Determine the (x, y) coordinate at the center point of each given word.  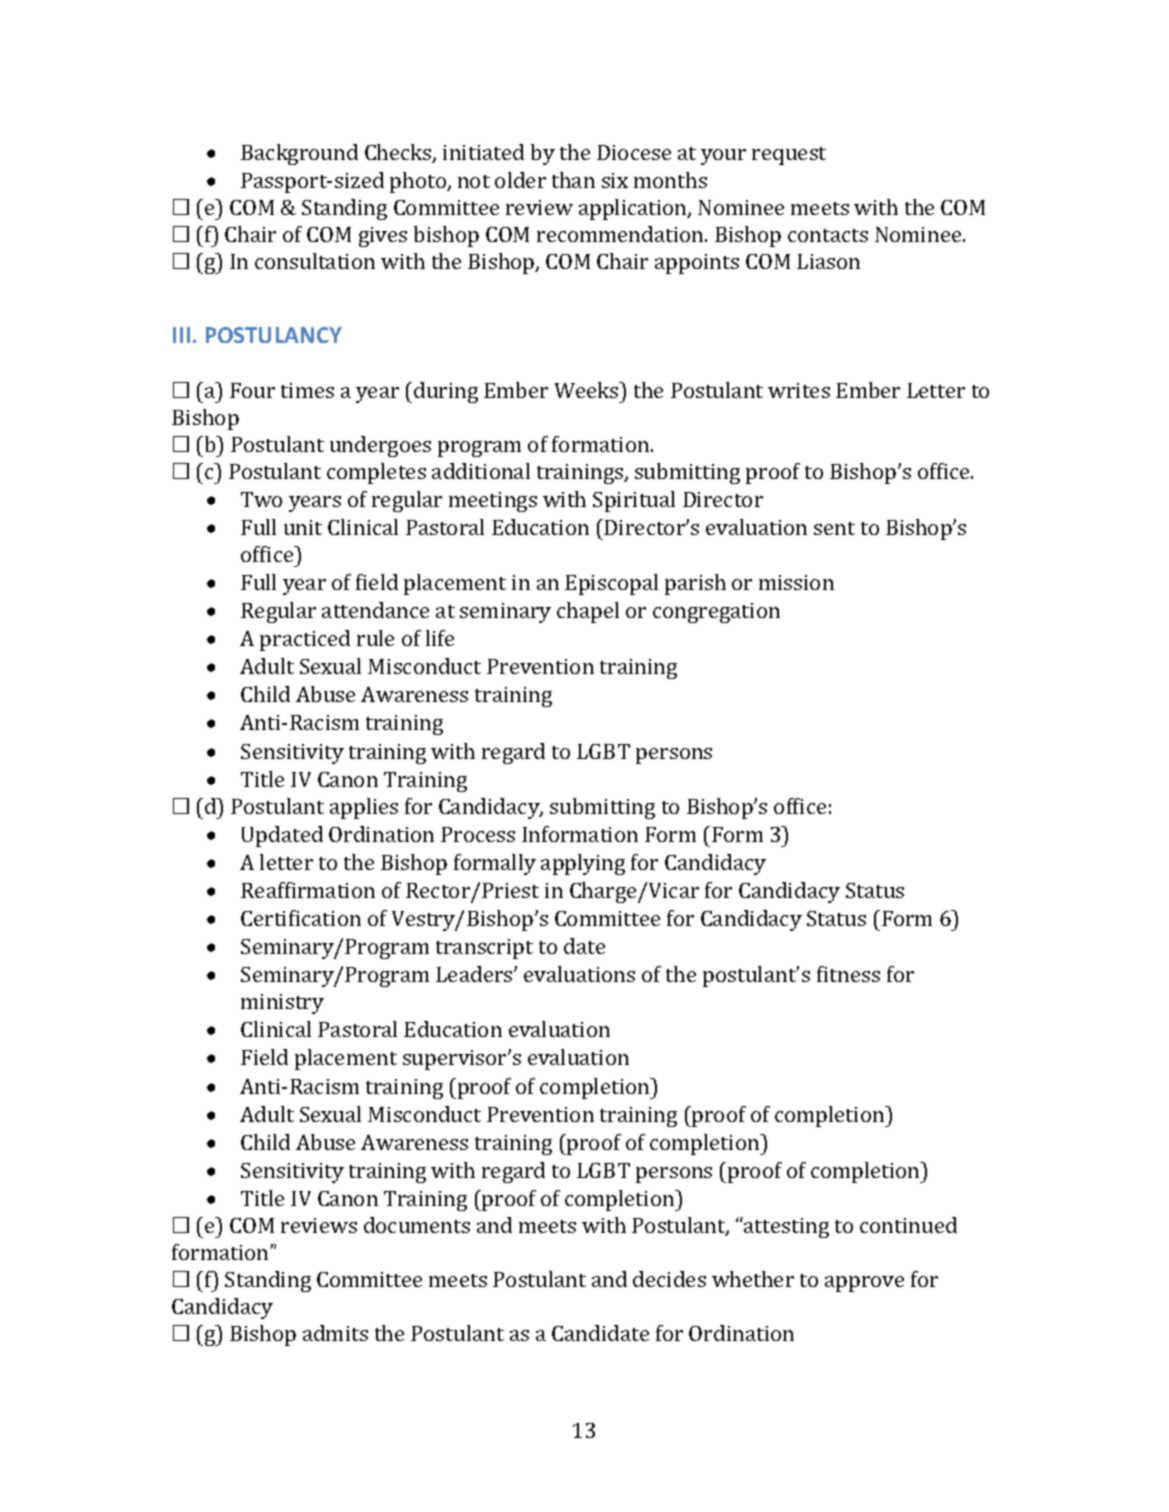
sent (834, 528)
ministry (282, 1004)
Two (261, 499)
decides (669, 1279)
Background (299, 154)
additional (481, 471)
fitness (848, 974)
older (520, 180)
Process (478, 834)
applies (364, 808)
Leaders (475, 974)
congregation (716, 613)
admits (335, 1333)
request (789, 156)
